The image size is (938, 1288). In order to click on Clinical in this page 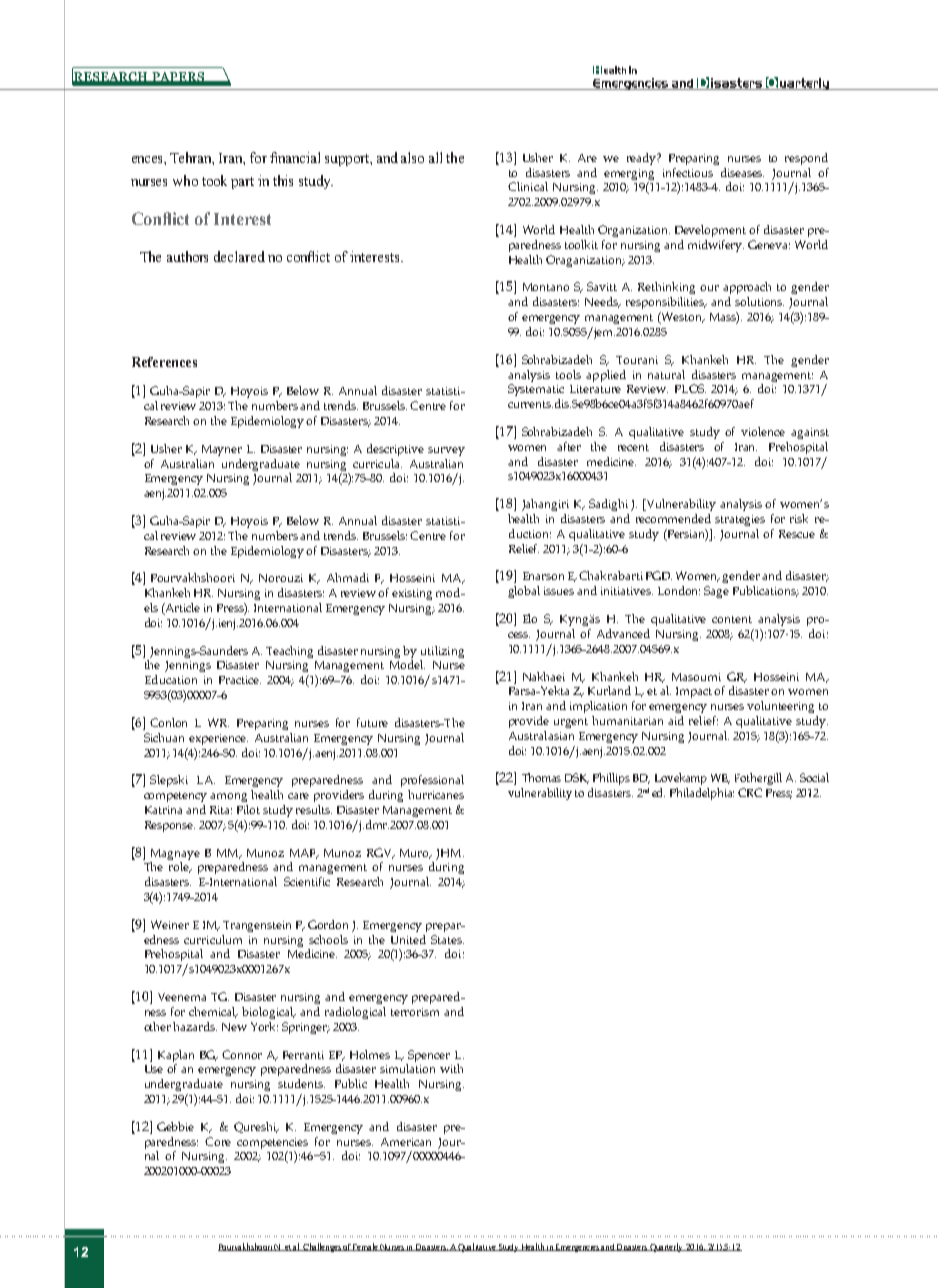, I will do `click(528, 186)`.
